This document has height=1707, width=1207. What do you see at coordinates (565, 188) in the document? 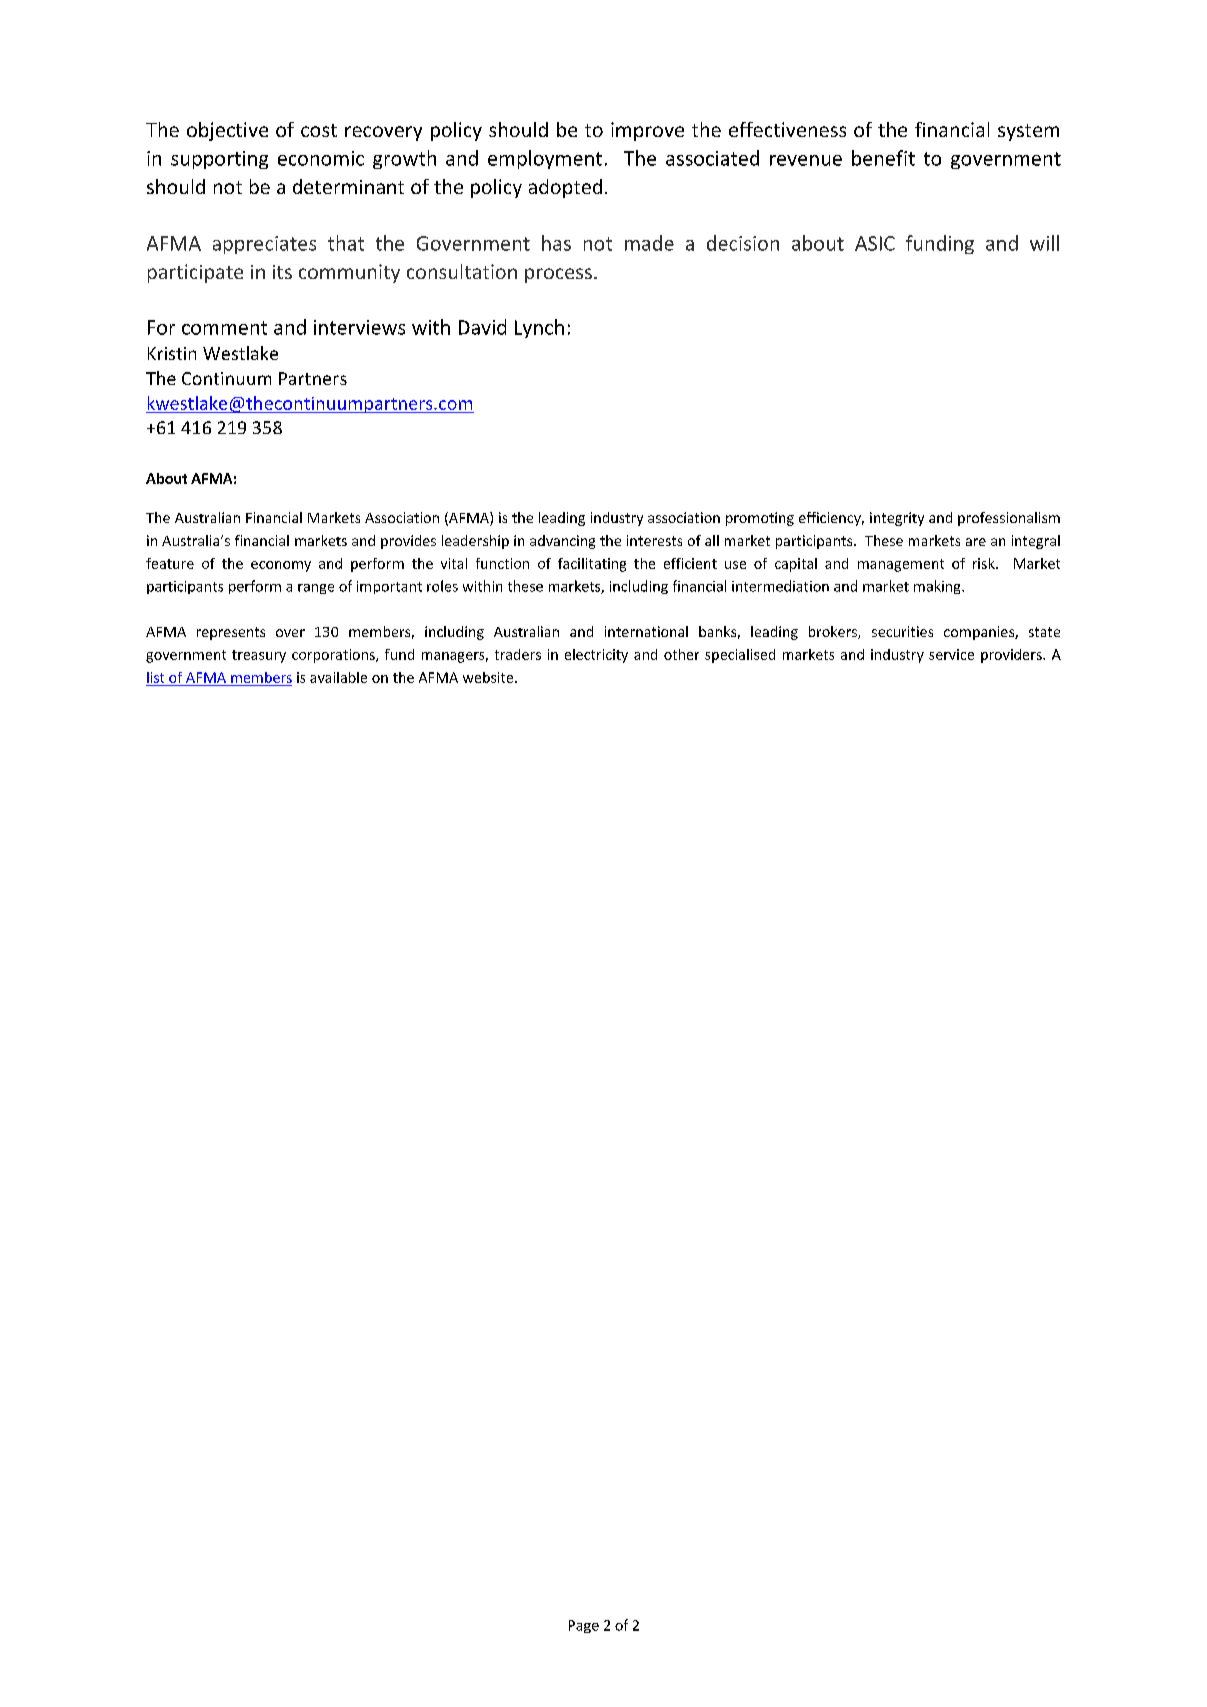
I see `adopted` at bounding box center [565, 188].
